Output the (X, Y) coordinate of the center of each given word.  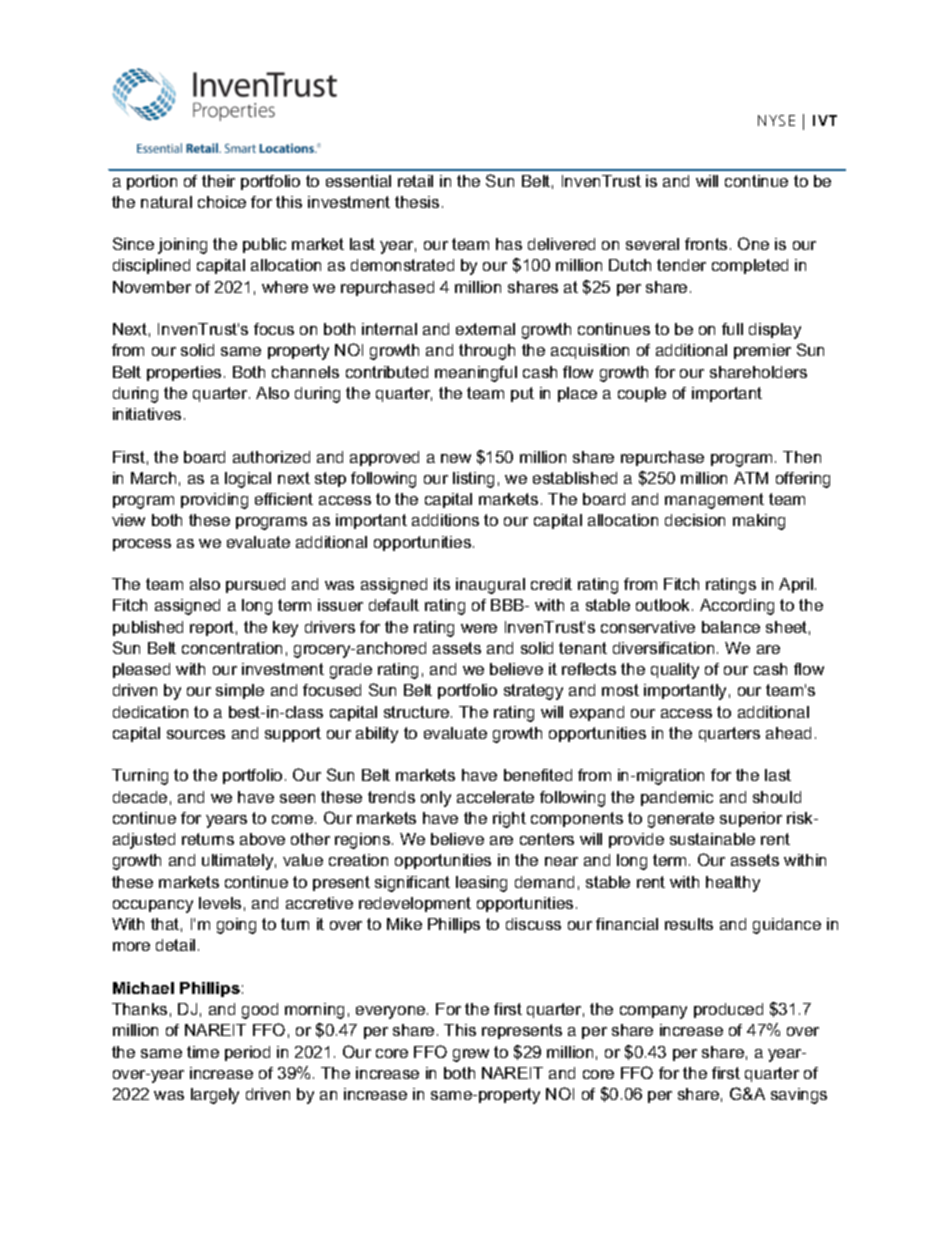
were (479, 628)
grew (471, 1055)
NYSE (776, 120)
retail (415, 181)
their (218, 181)
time (203, 1052)
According (737, 607)
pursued (255, 585)
